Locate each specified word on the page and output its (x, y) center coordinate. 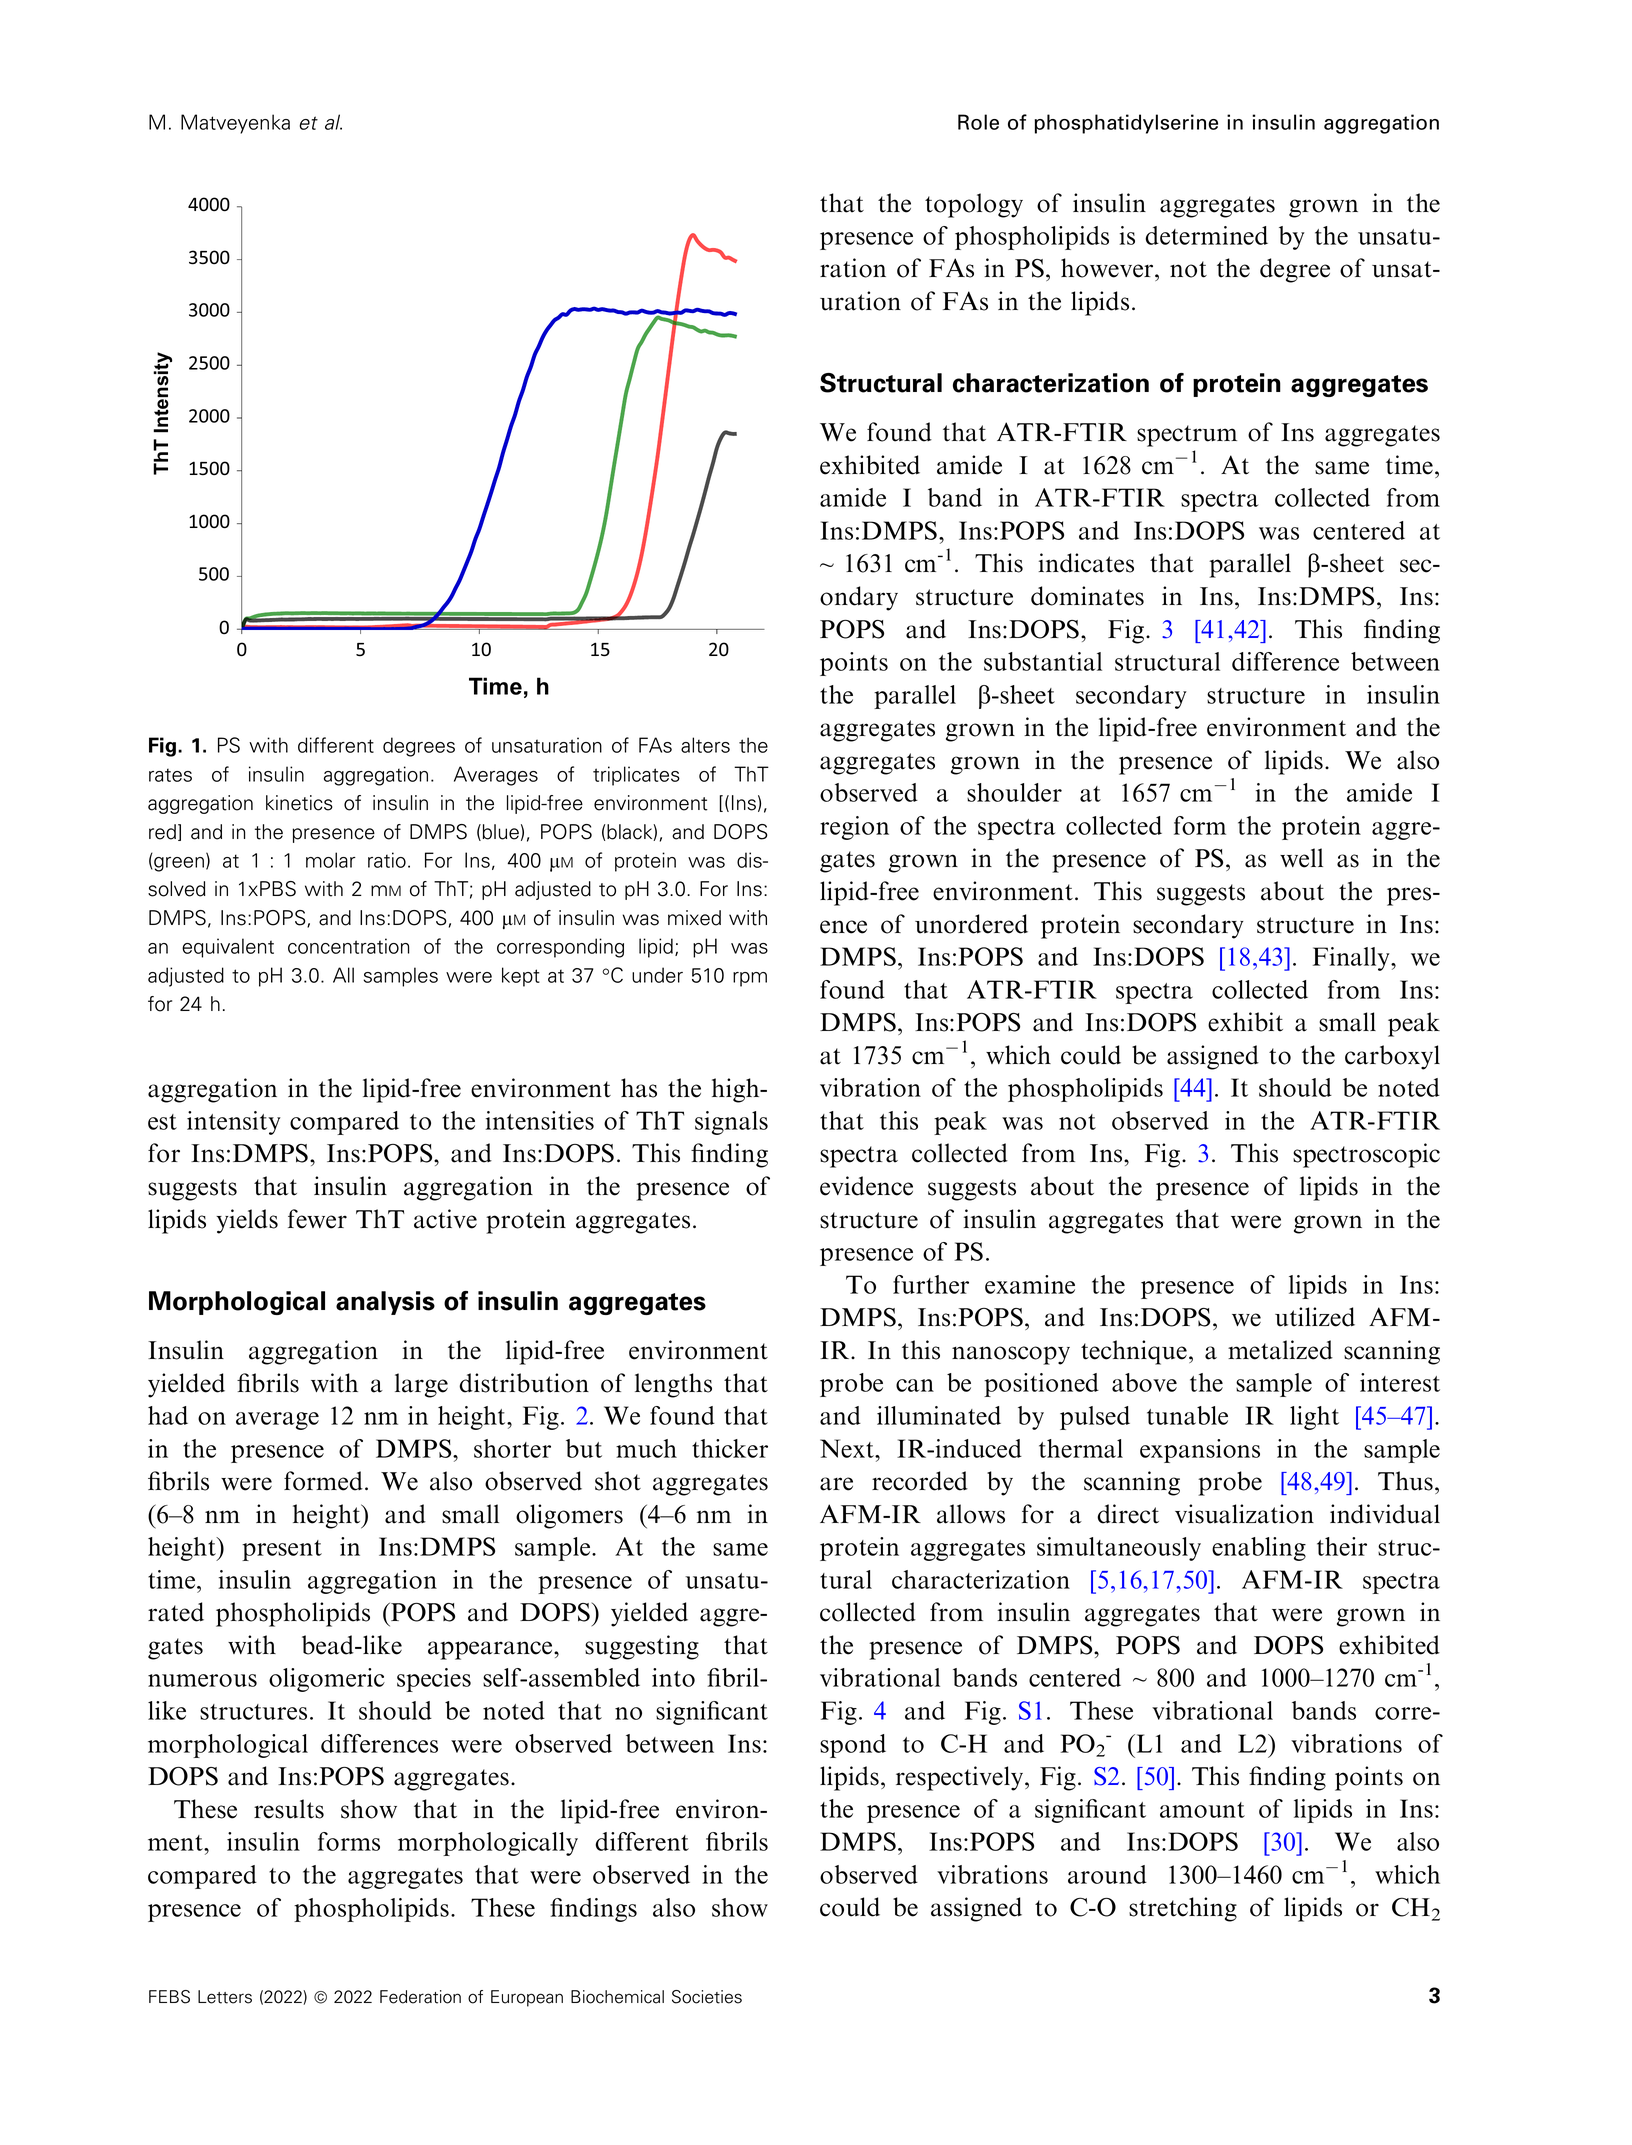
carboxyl (1392, 1057)
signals (731, 1123)
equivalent (228, 948)
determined (1206, 235)
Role (978, 122)
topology (974, 205)
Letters (225, 1997)
